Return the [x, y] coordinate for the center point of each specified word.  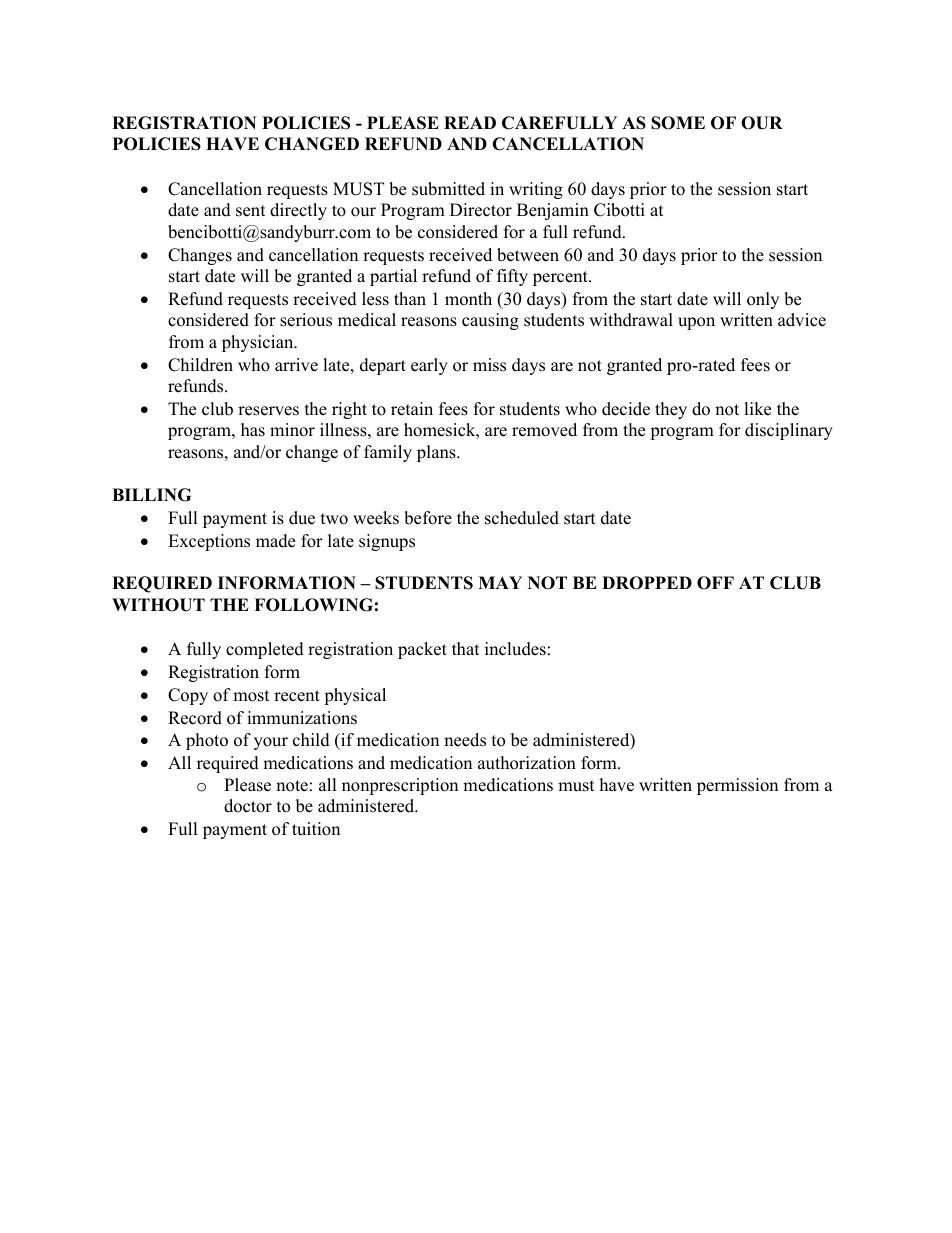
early [429, 366]
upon [696, 323]
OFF [715, 583]
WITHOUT [158, 605]
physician [259, 343]
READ [470, 122]
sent [251, 211]
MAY [500, 582]
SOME [678, 123]
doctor [248, 806]
